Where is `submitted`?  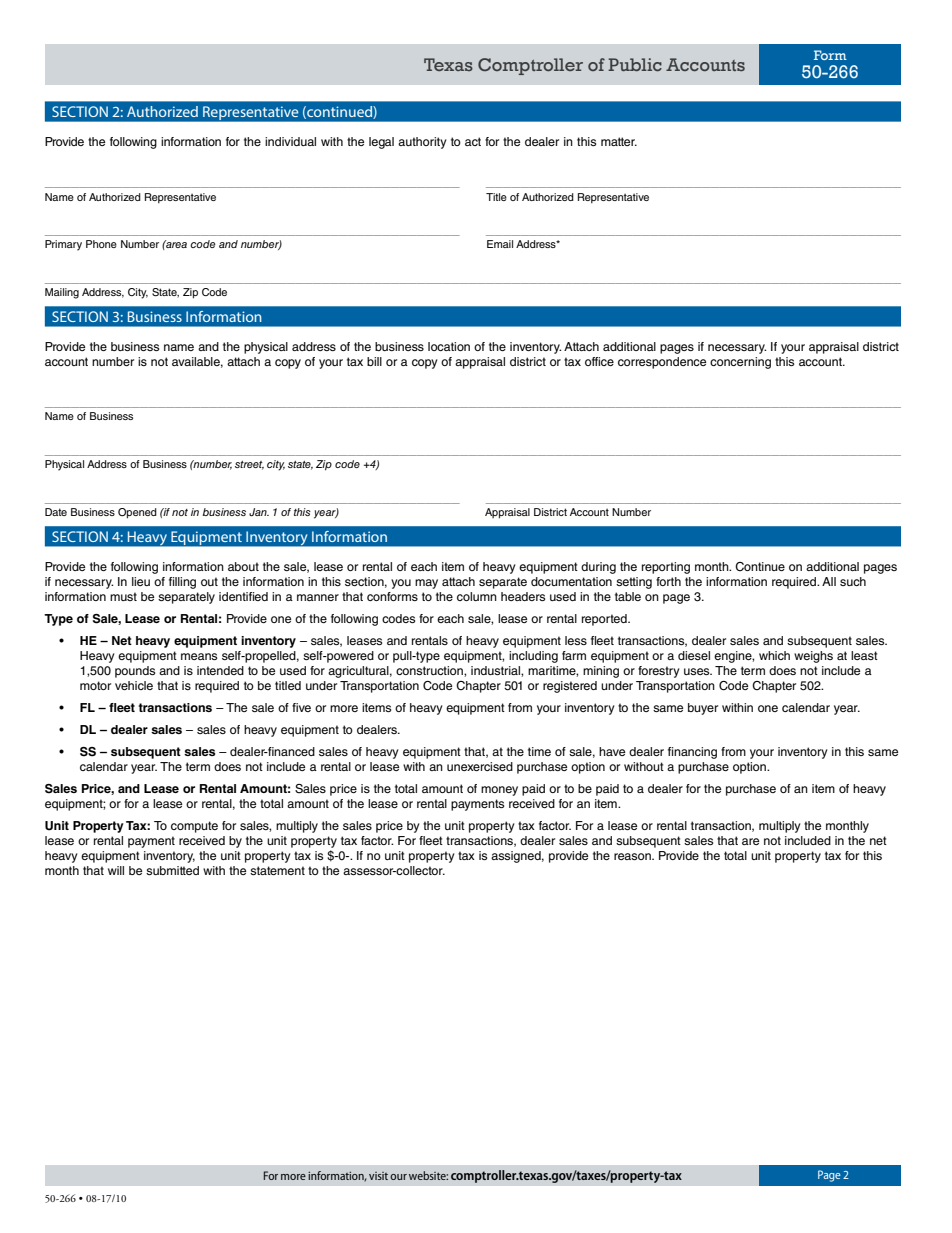
submitted is located at coordinates (172, 870).
